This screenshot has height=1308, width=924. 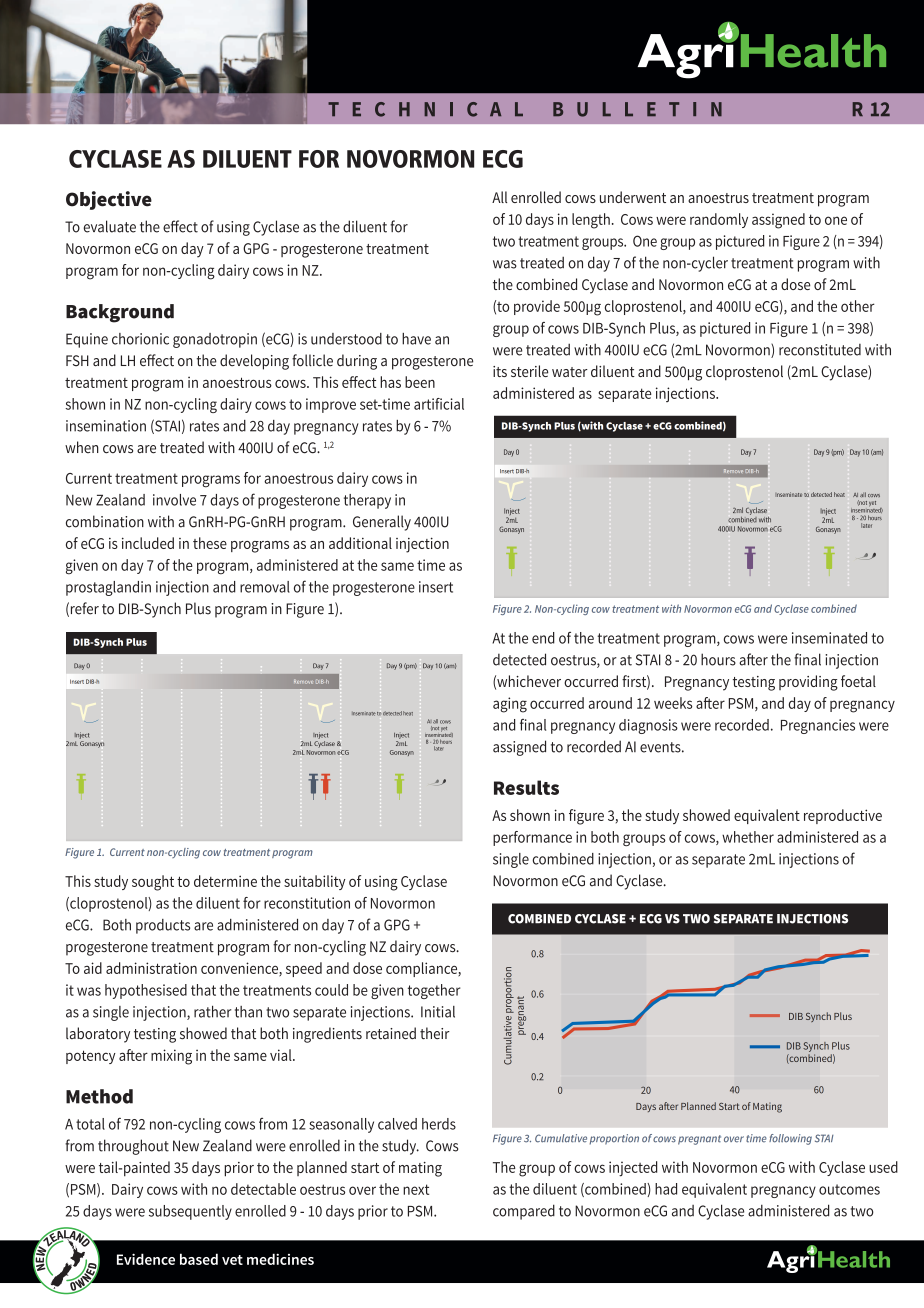 I want to click on reconstituted, so click(x=820, y=350).
